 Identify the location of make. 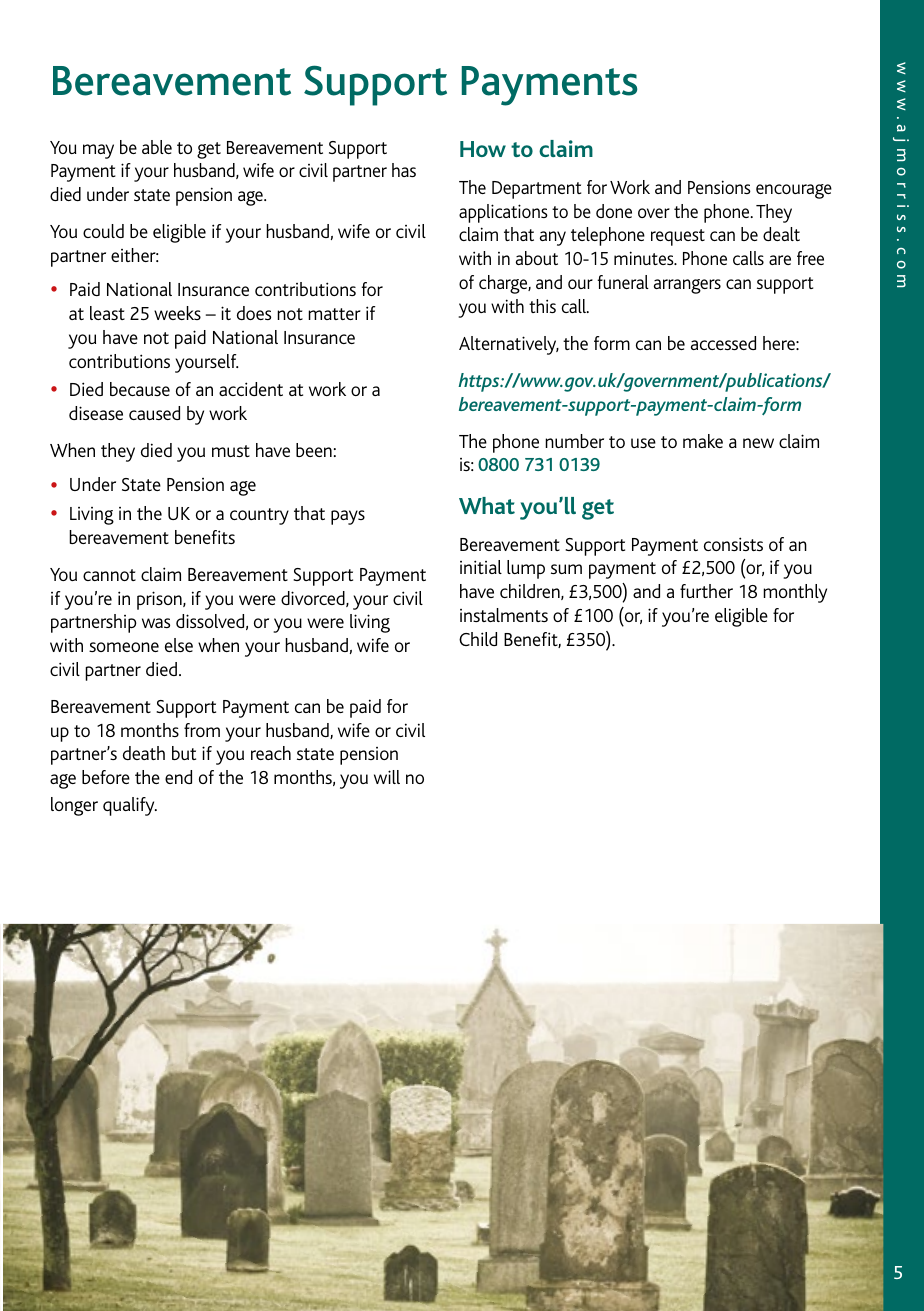
(703, 441).
